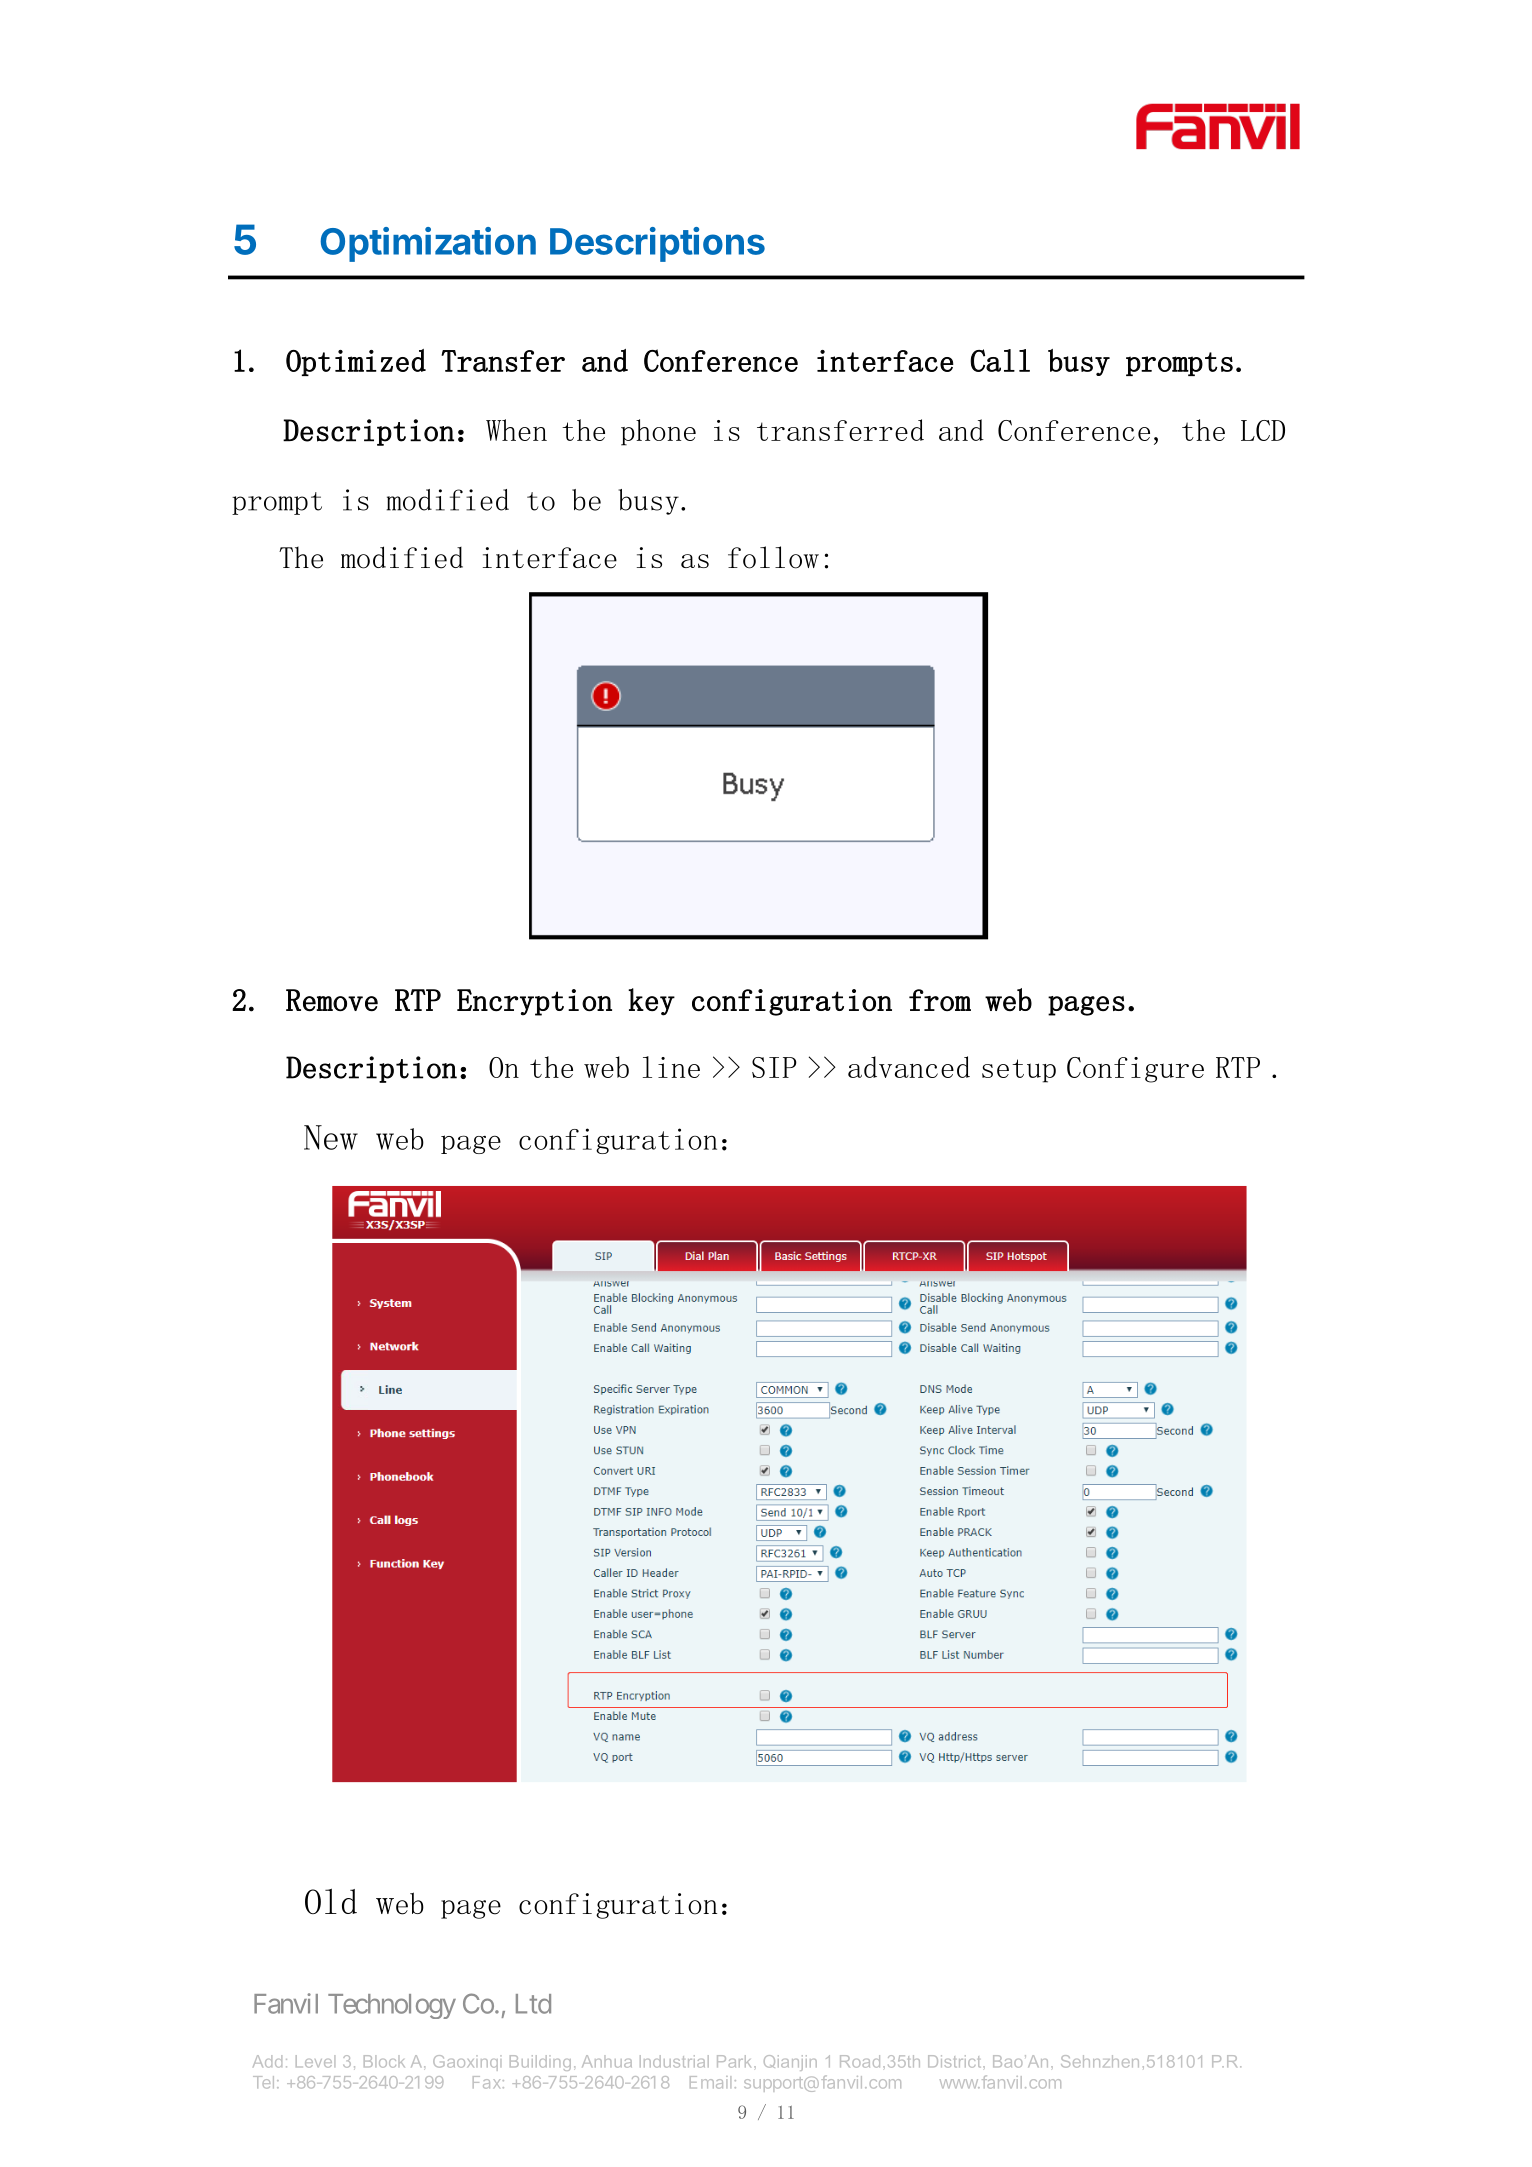 This page has width=1532, height=2167. I want to click on LCD, so click(1263, 430).
